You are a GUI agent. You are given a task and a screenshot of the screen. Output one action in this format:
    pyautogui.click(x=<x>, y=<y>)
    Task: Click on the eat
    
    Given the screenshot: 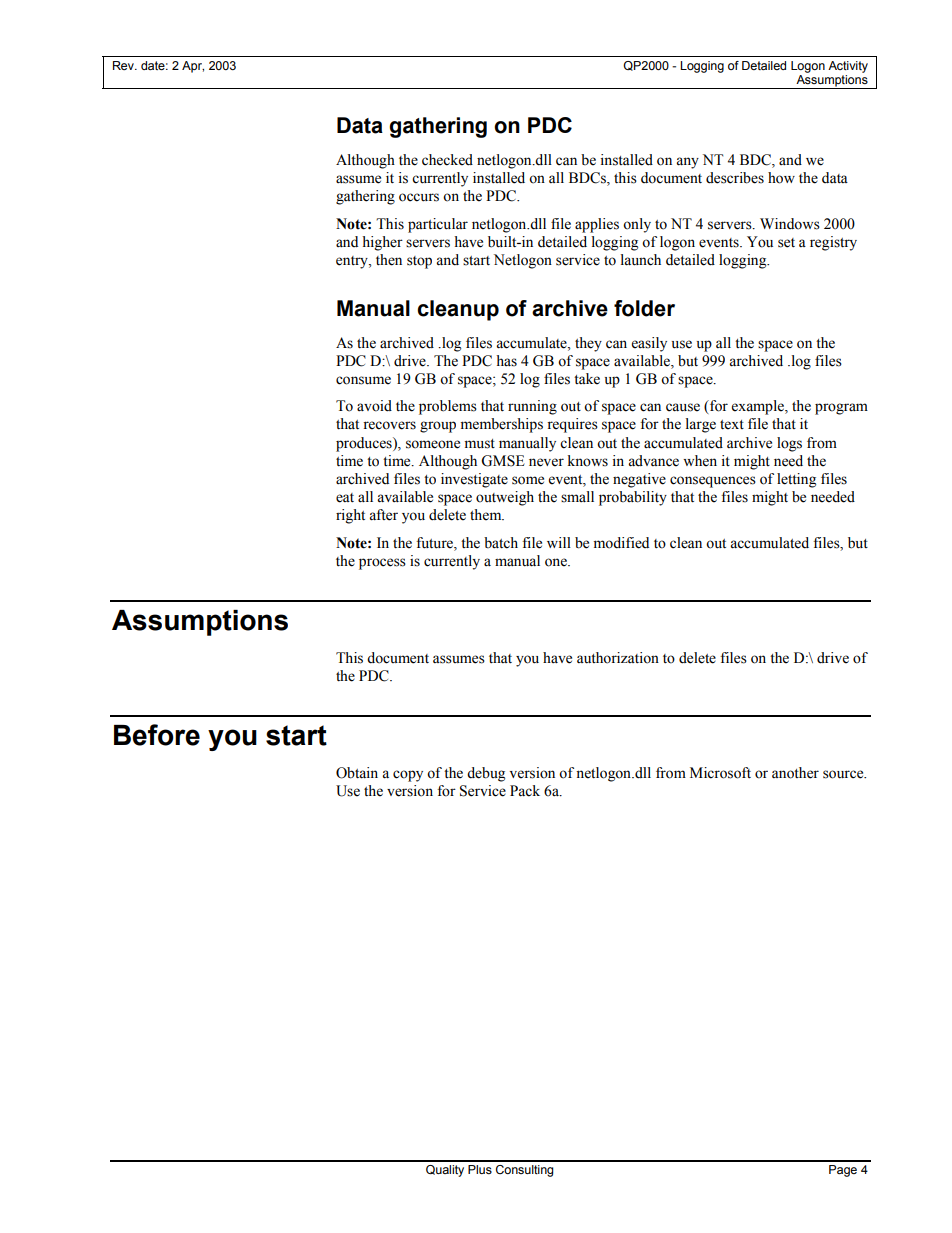 What is the action you would take?
    pyautogui.click(x=345, y=498)
